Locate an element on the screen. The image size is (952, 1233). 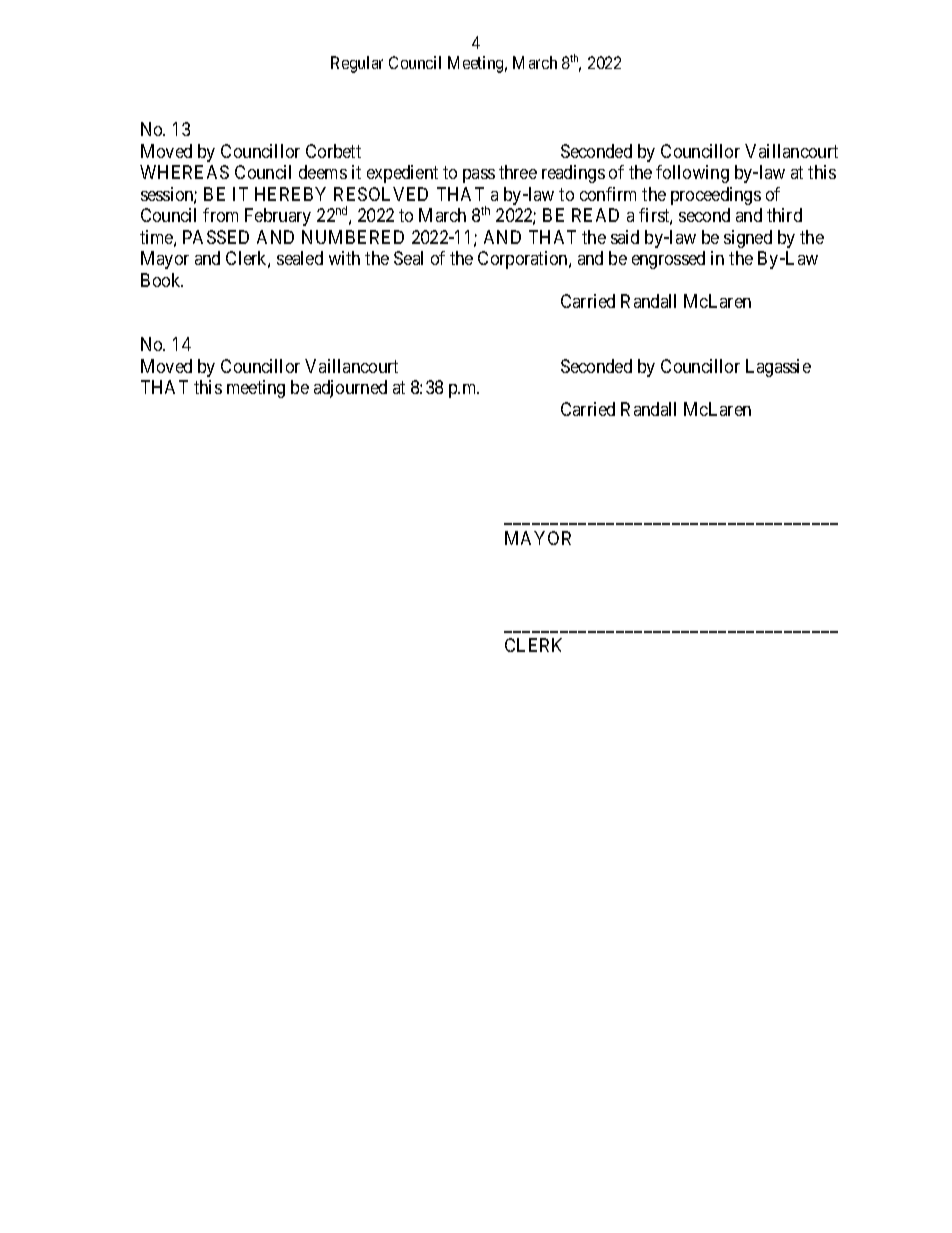
three is located at coordinates (518, 172).
